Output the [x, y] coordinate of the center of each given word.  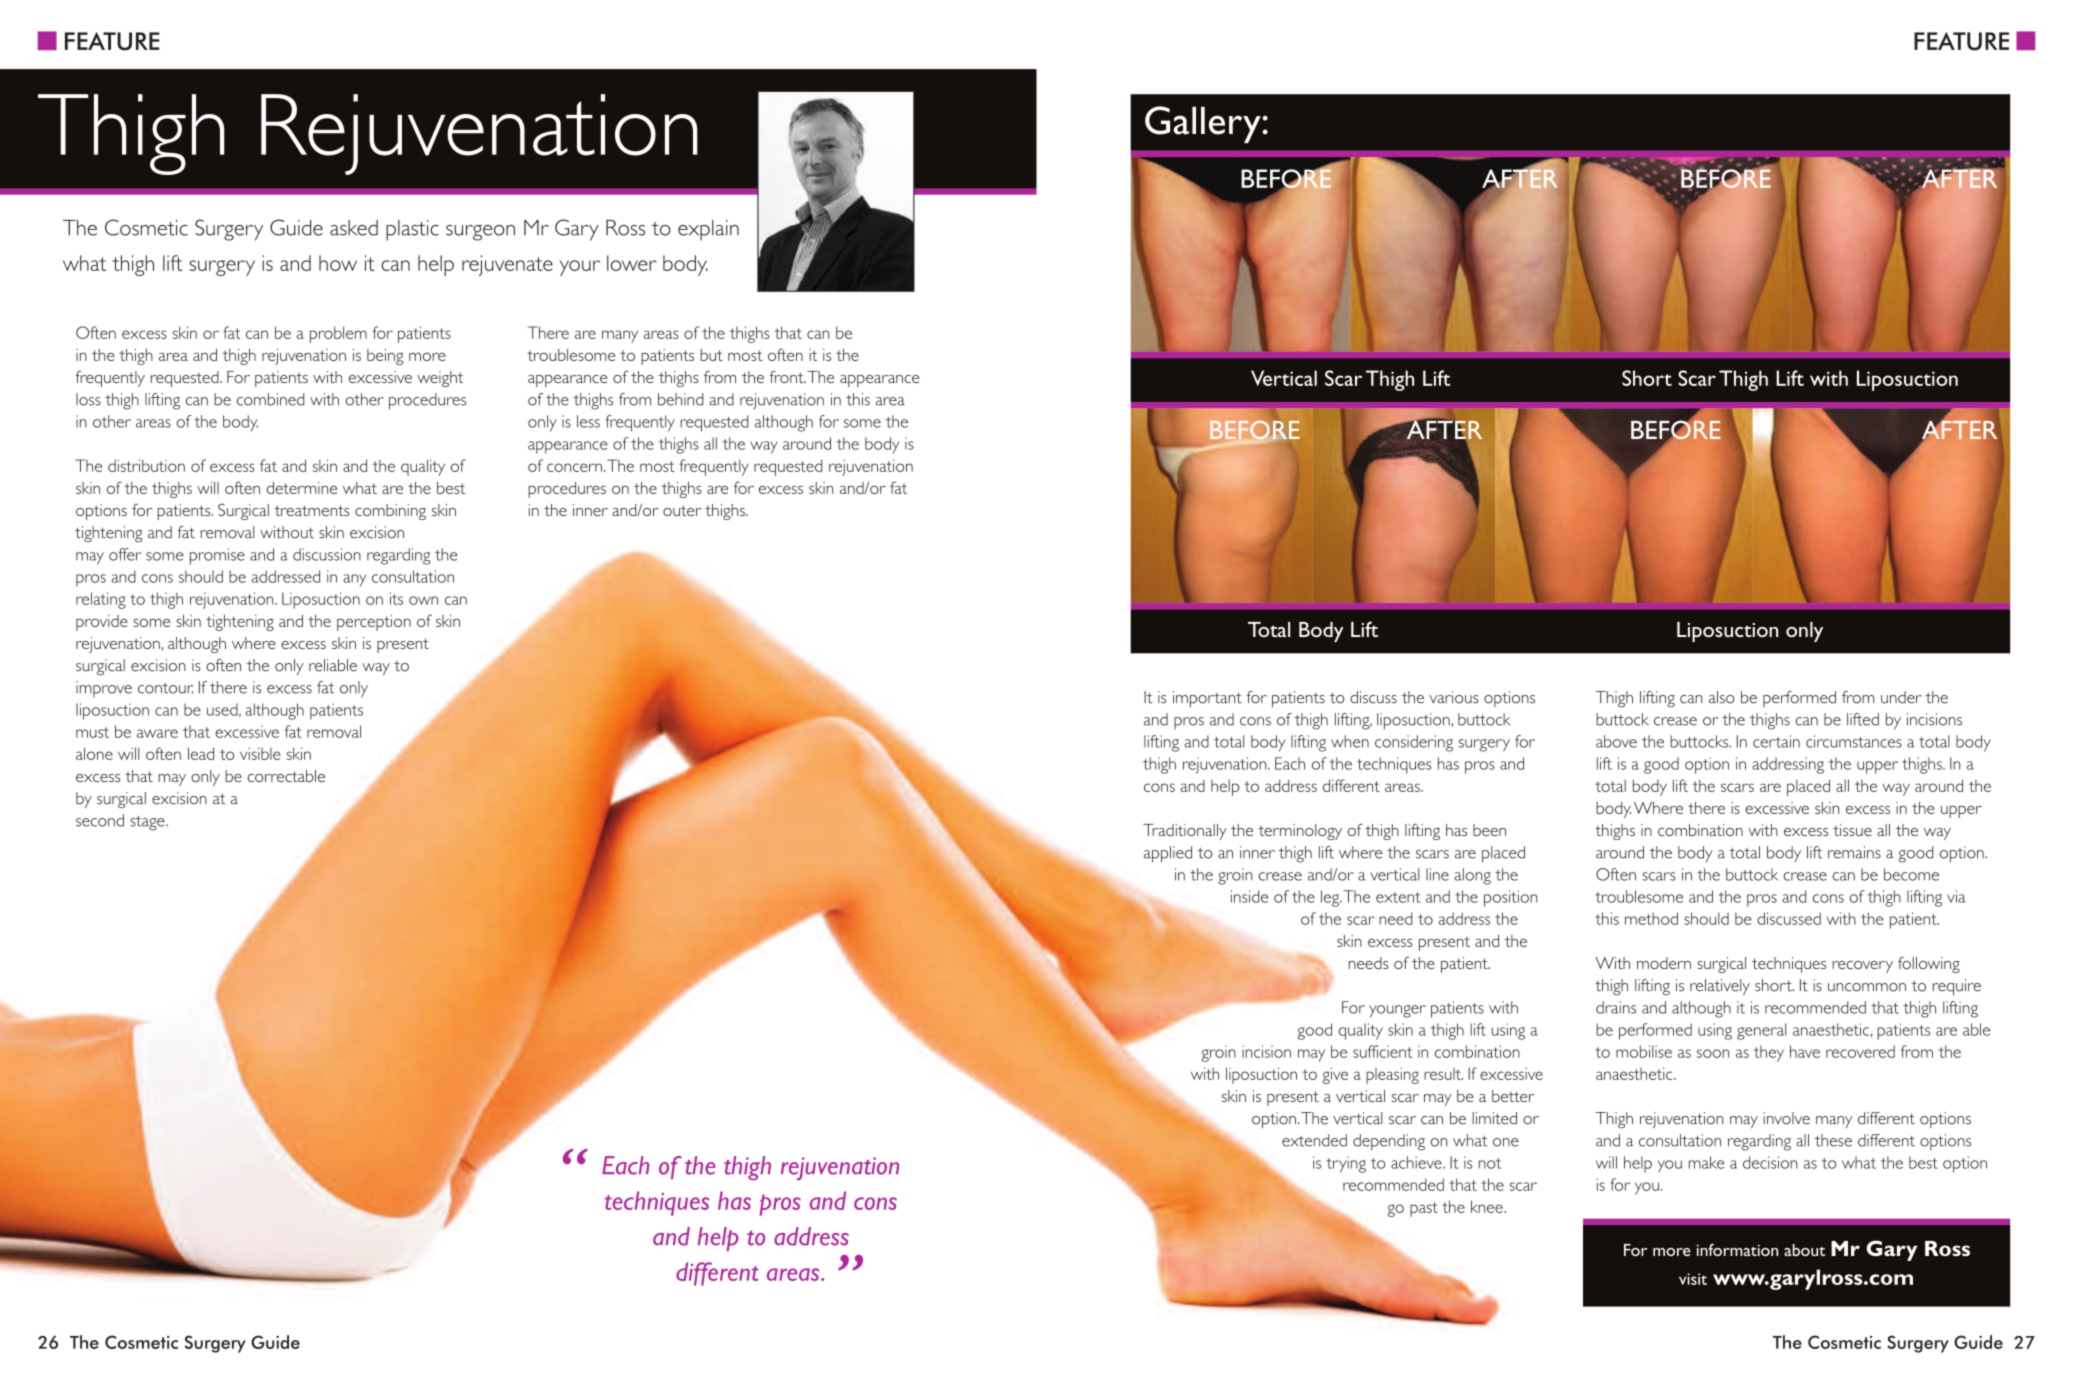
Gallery [1204, 124]
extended [1314, 1140]
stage [148, 823]
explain [708, 230]
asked [354, 228]
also [1721, 697]
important [1207, 699]
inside [1249, 896]
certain [1776, 741]
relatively [1720, 987]
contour [165, 688]
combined [270, 399]
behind [680, 399]
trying [1346, 1164]
